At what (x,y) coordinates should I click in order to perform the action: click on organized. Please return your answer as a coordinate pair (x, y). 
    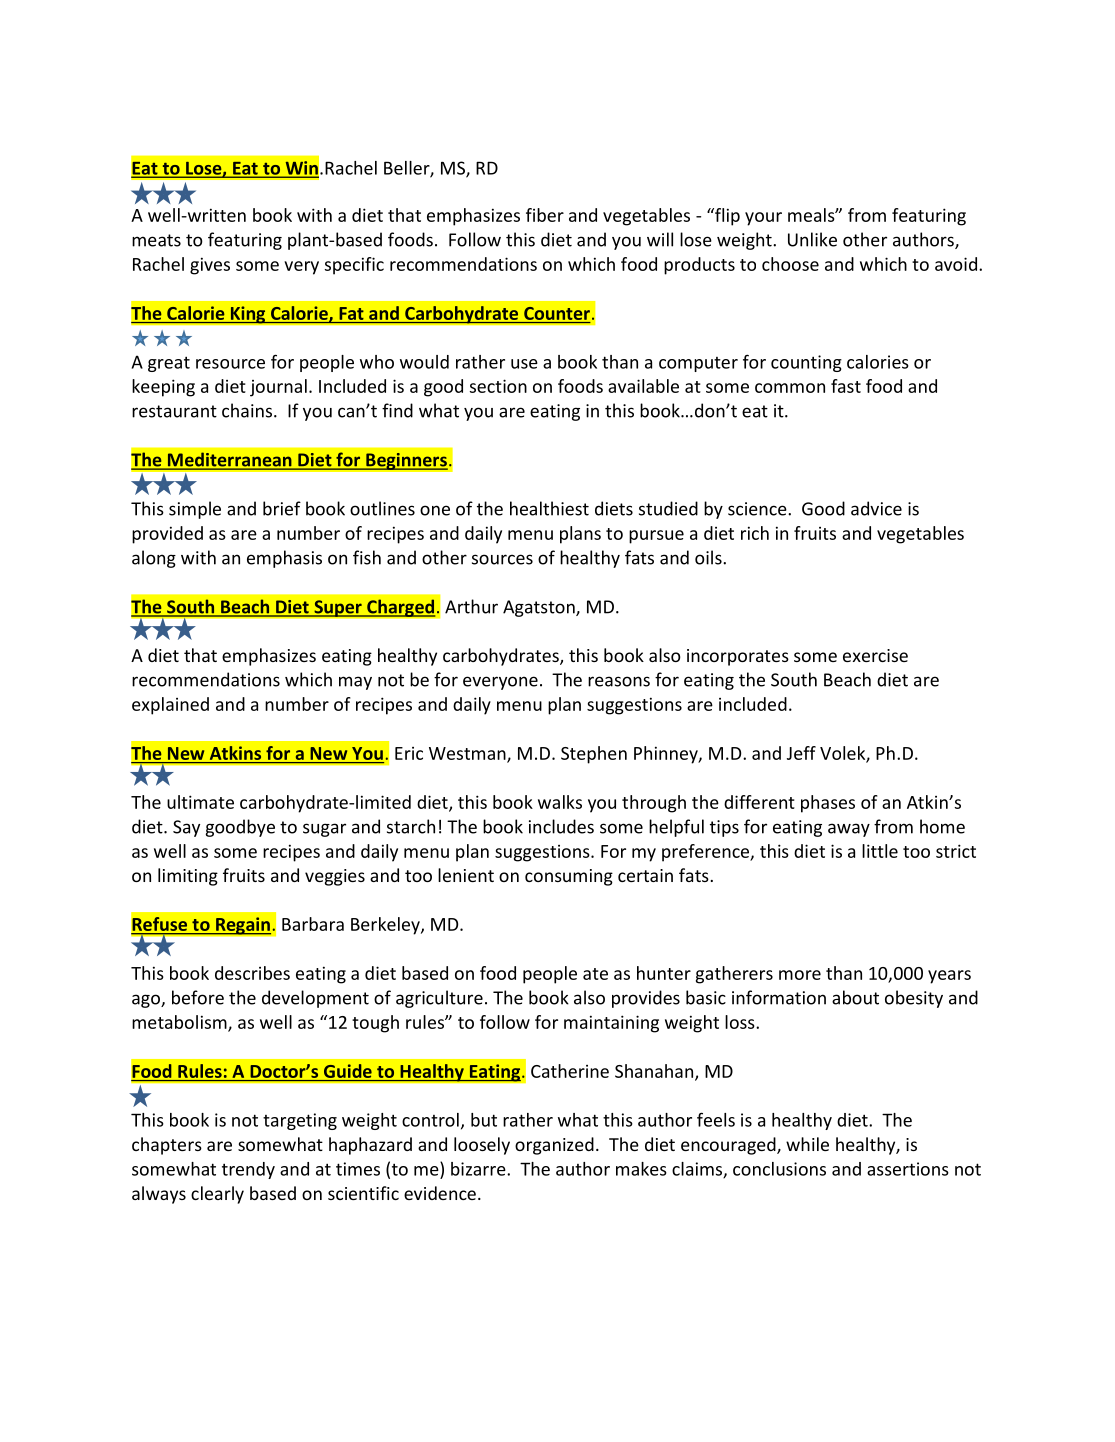
    Looking at the image, I should click on (554, 1146).
